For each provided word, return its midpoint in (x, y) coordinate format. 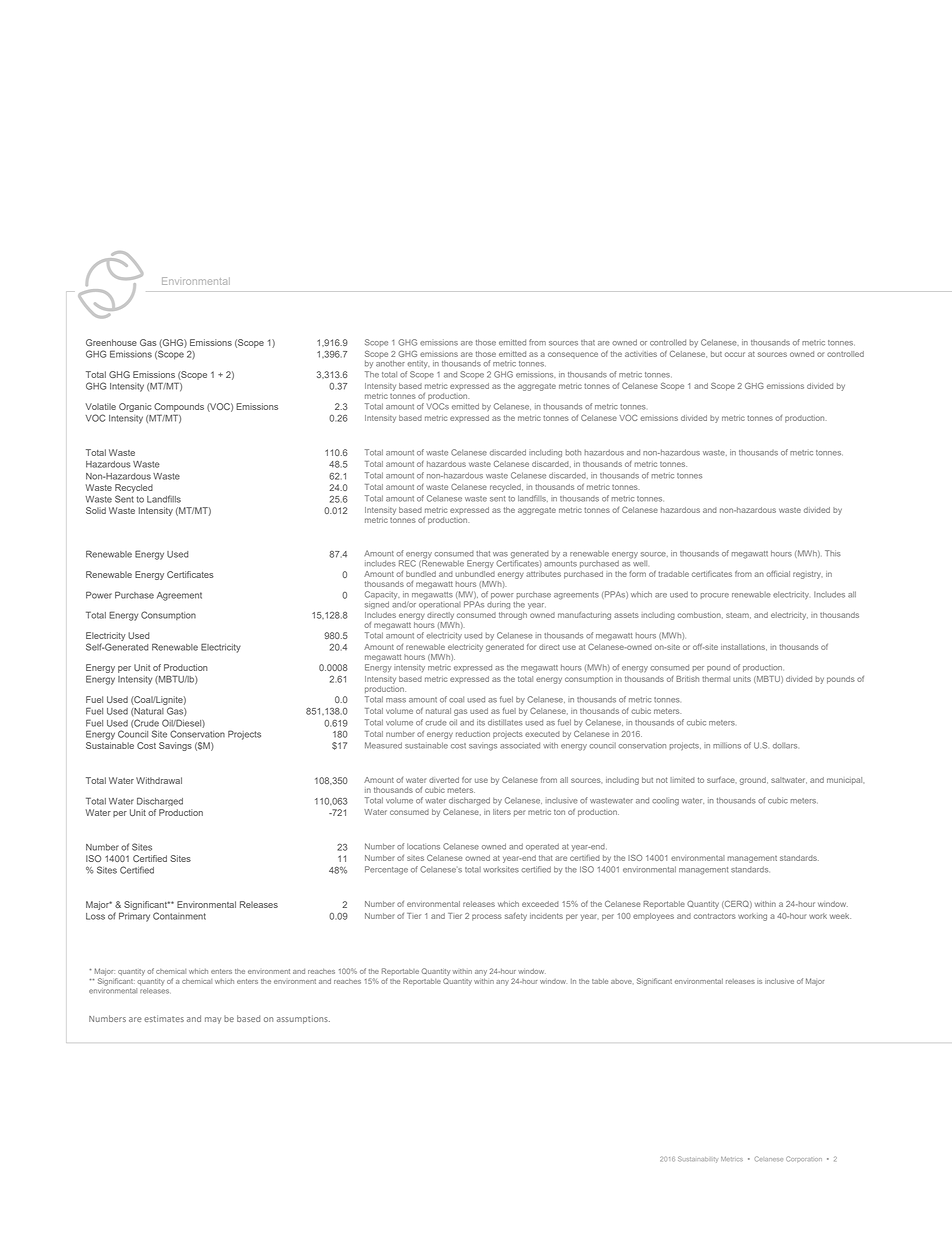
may (213, 1020)
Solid (96, 510)
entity (418, 364)
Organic (135, 407)
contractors (715, 916)
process (487, 917)
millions (727, 745)
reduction (473, 734)
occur (735, 354)
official (778, 574)
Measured (383, 745)
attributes (543, 574)
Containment (179, 916)
